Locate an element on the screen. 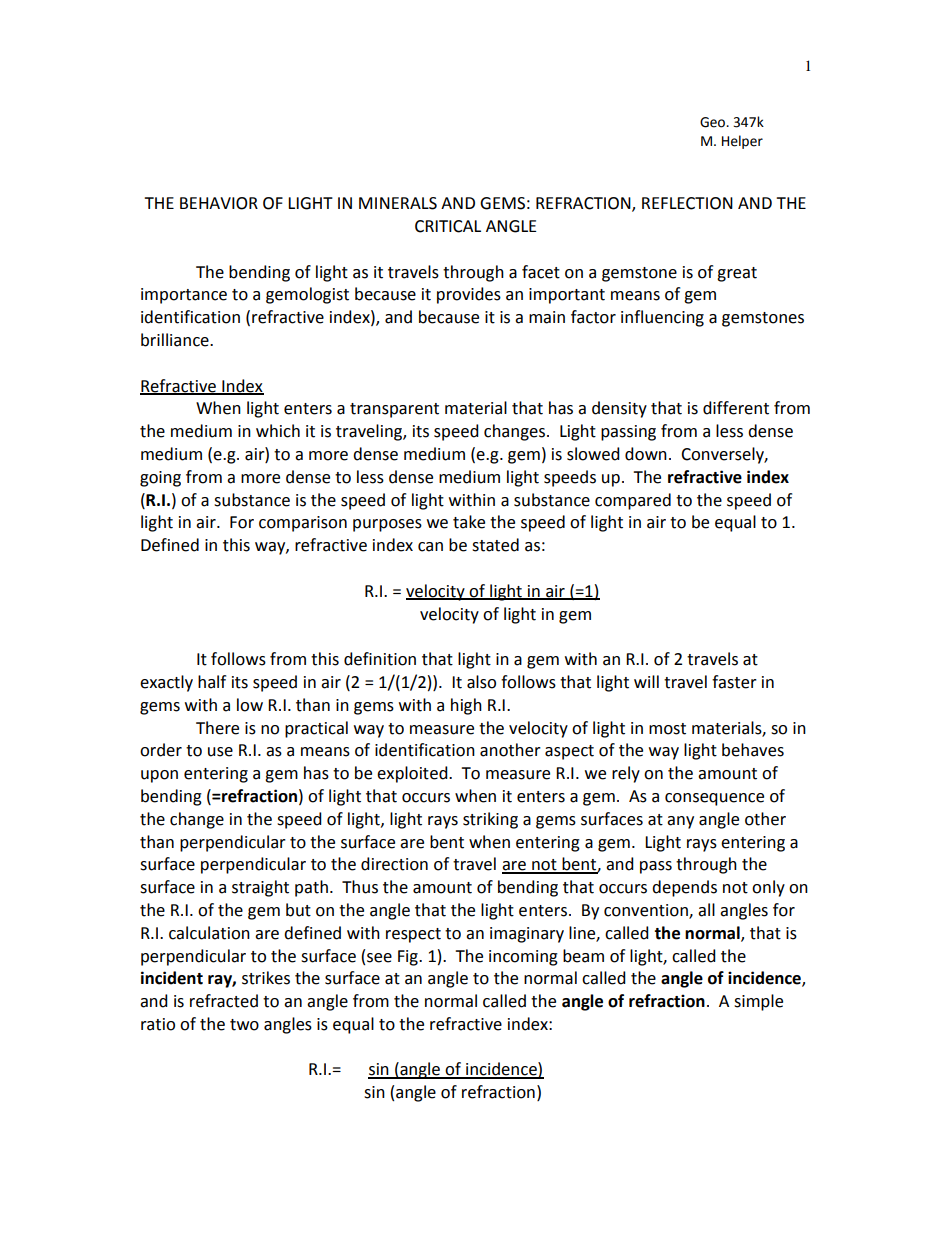  influencing is located at coordinates (662, 318).
